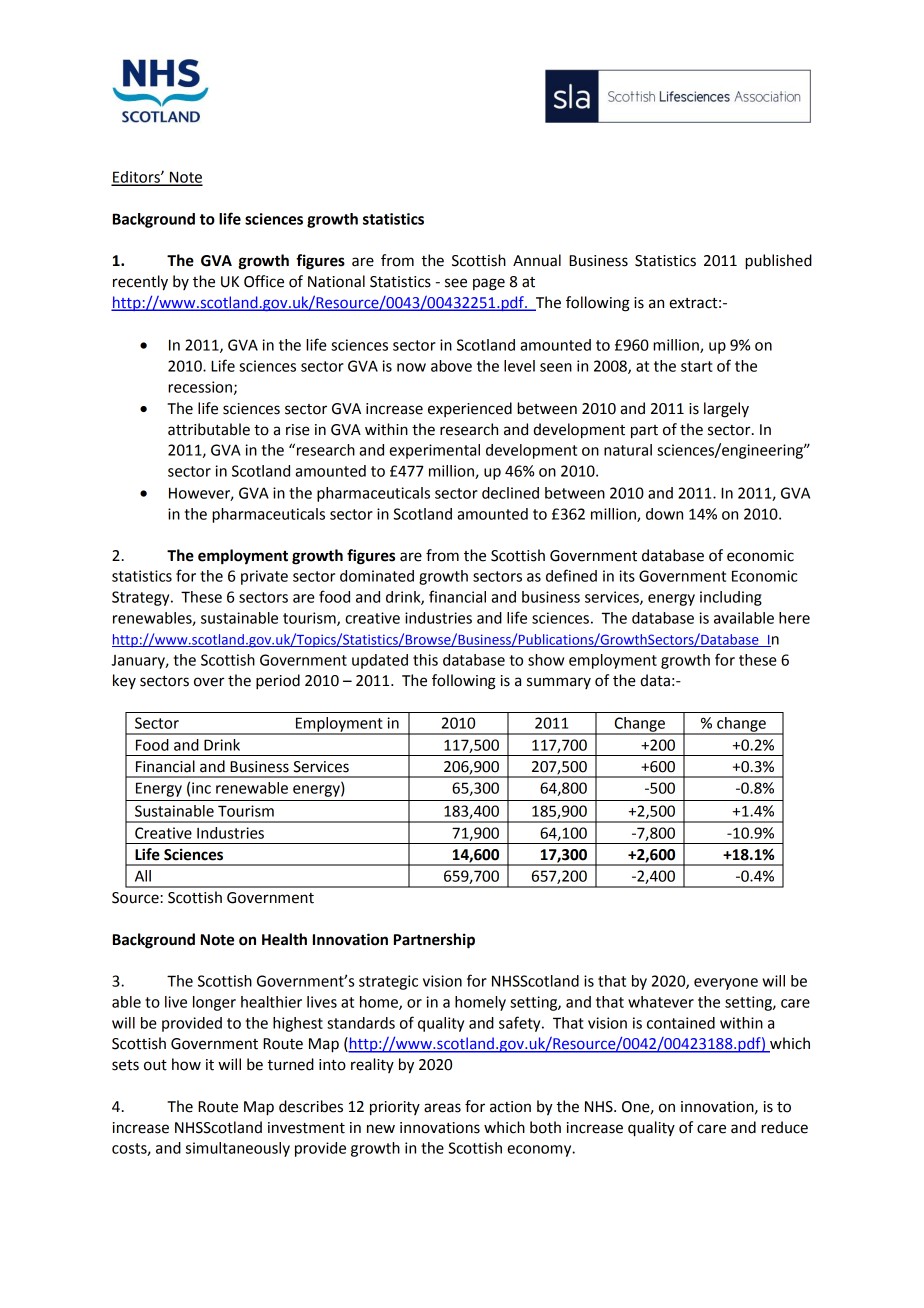  What do you see at coordinates (264, 281) in the document?
I see `Office` at bounding box center [264, 281].
